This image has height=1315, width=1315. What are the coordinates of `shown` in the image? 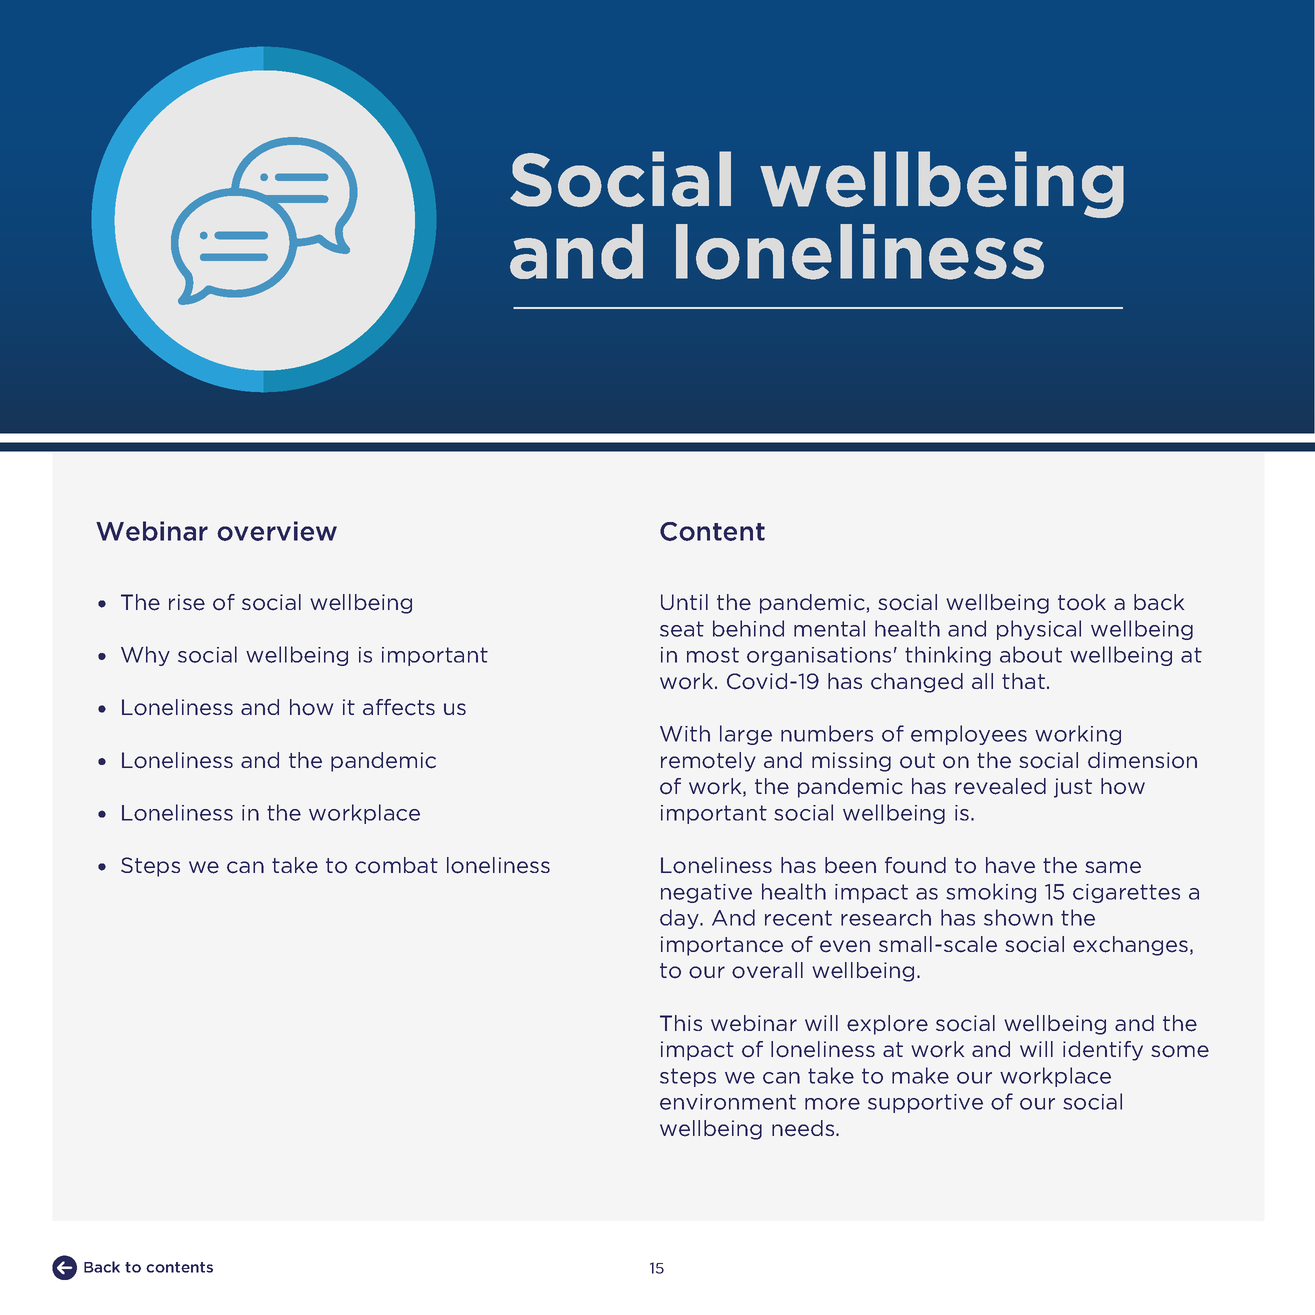 It's located at (1018, 917).
